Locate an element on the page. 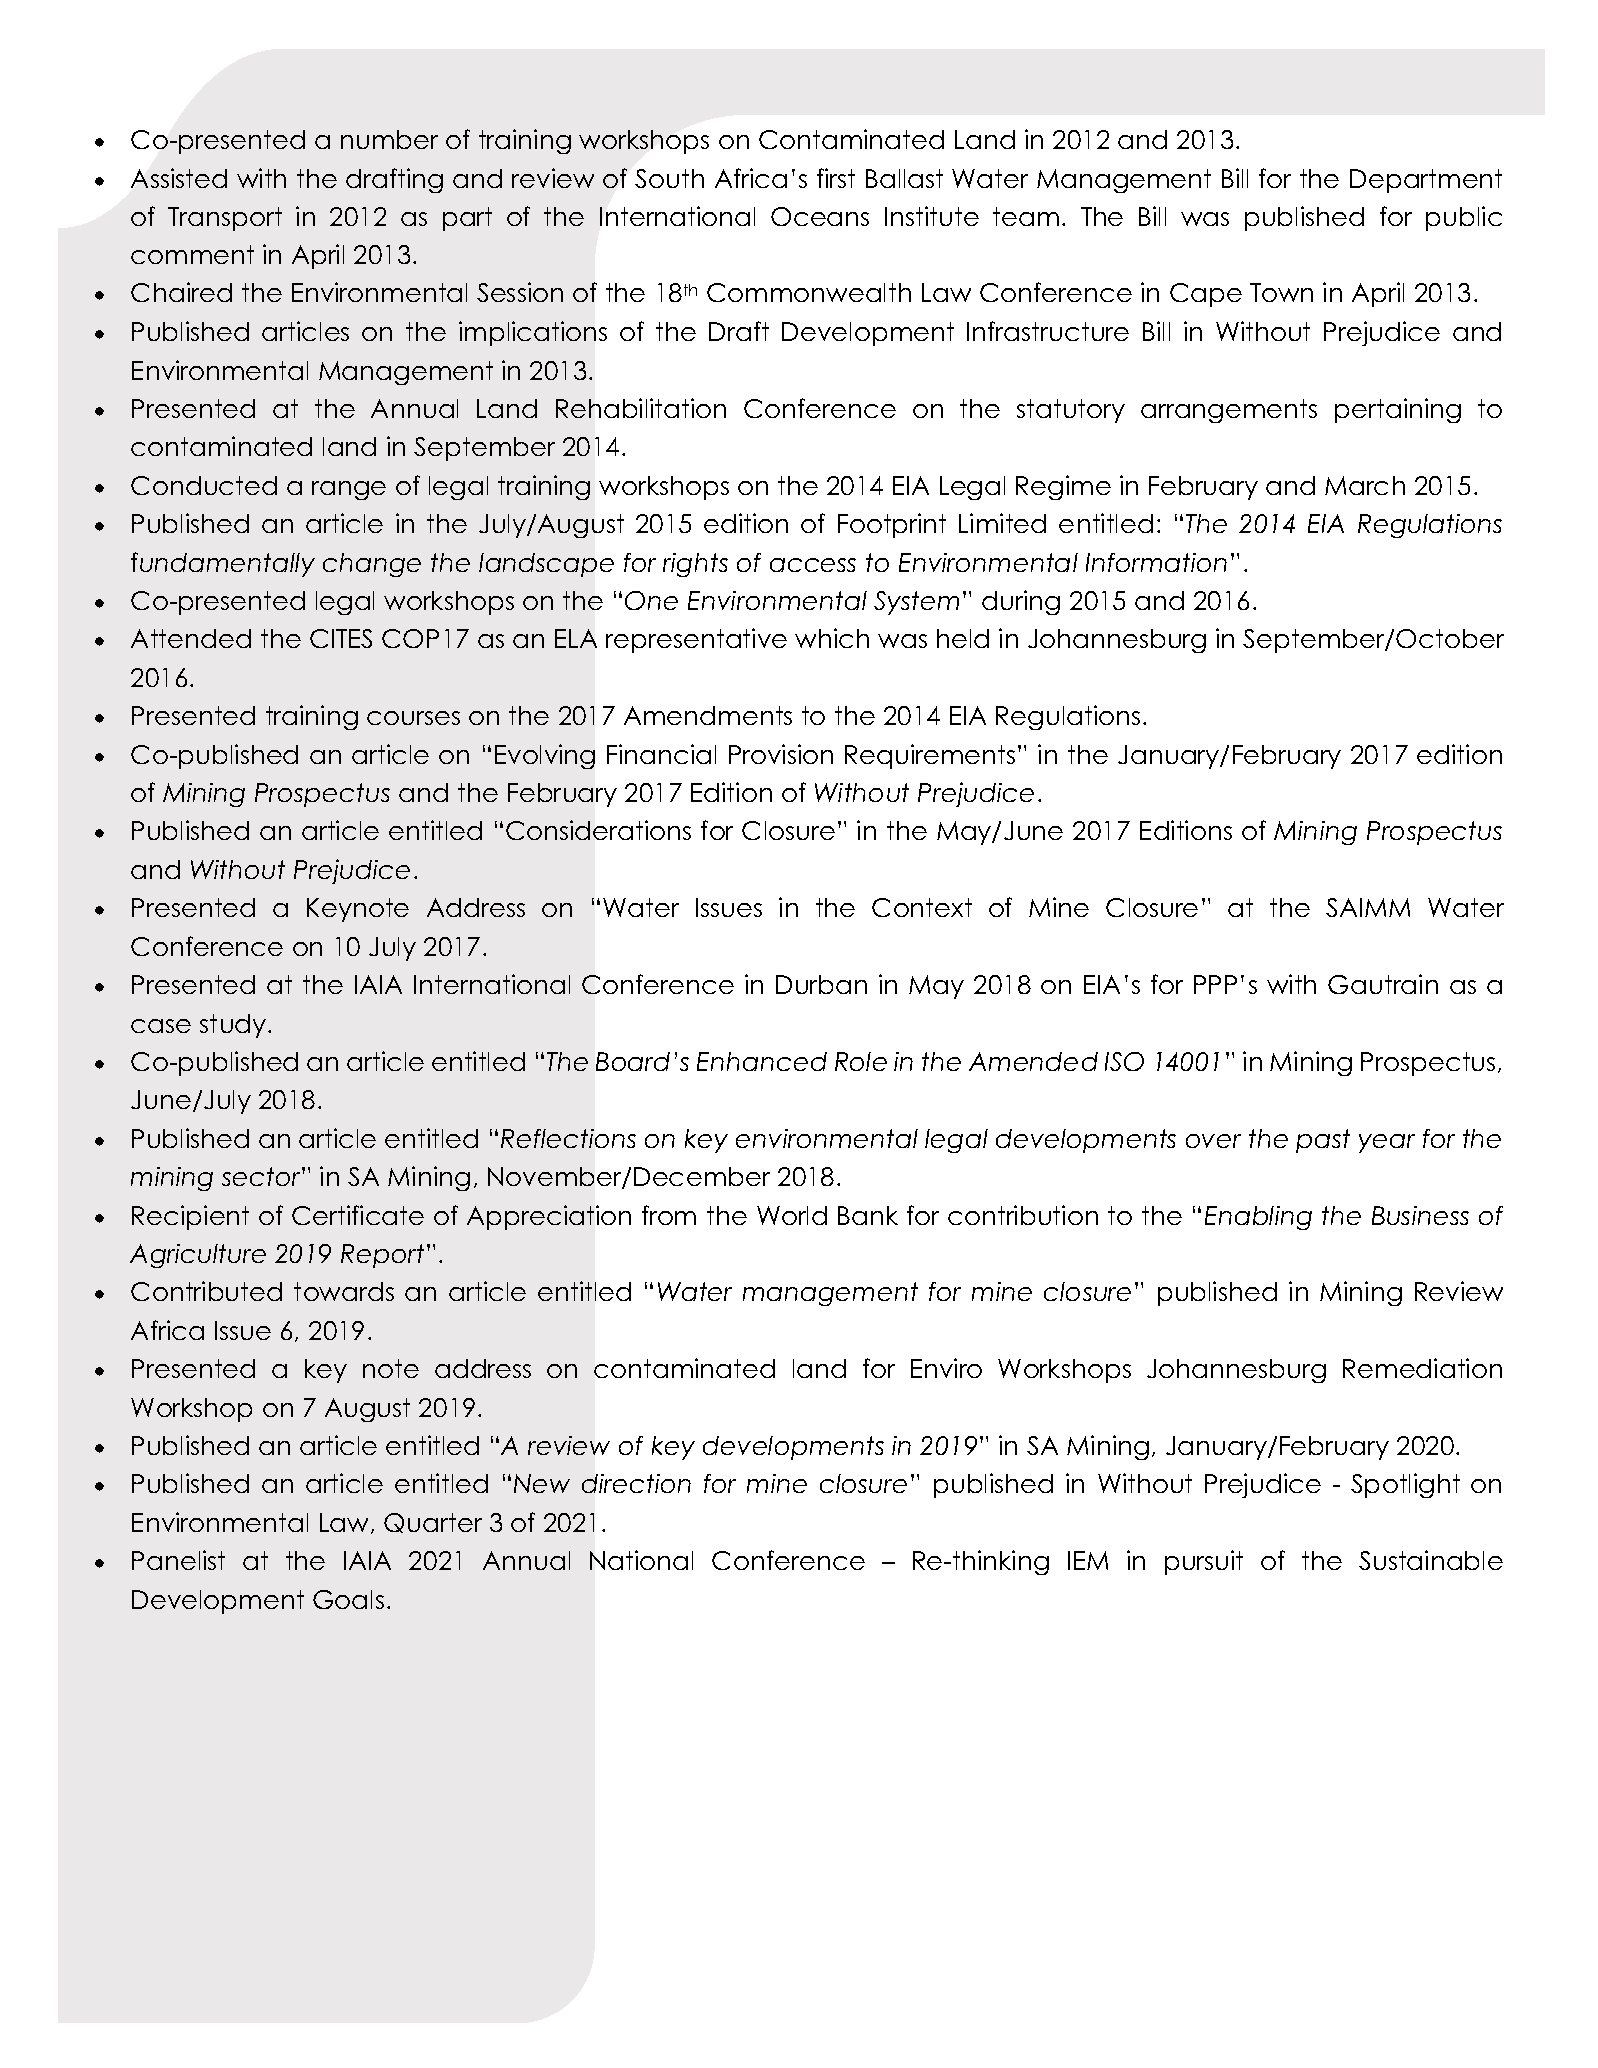 The image size is (1598, 2068). public is located at coordinates (1464, 218).
